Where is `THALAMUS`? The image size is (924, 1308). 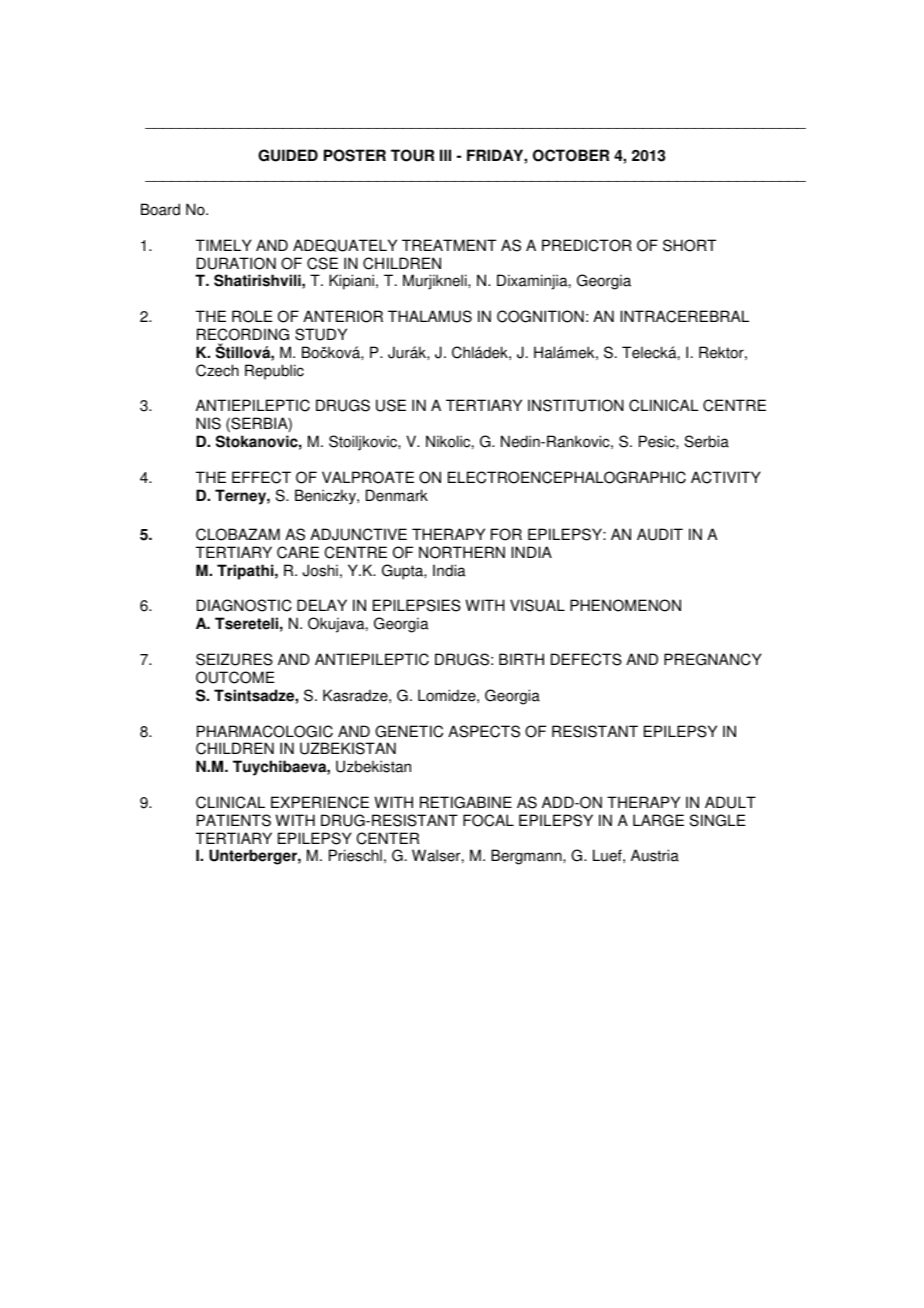
THALAMUS is located at coordinates (430, 316).
